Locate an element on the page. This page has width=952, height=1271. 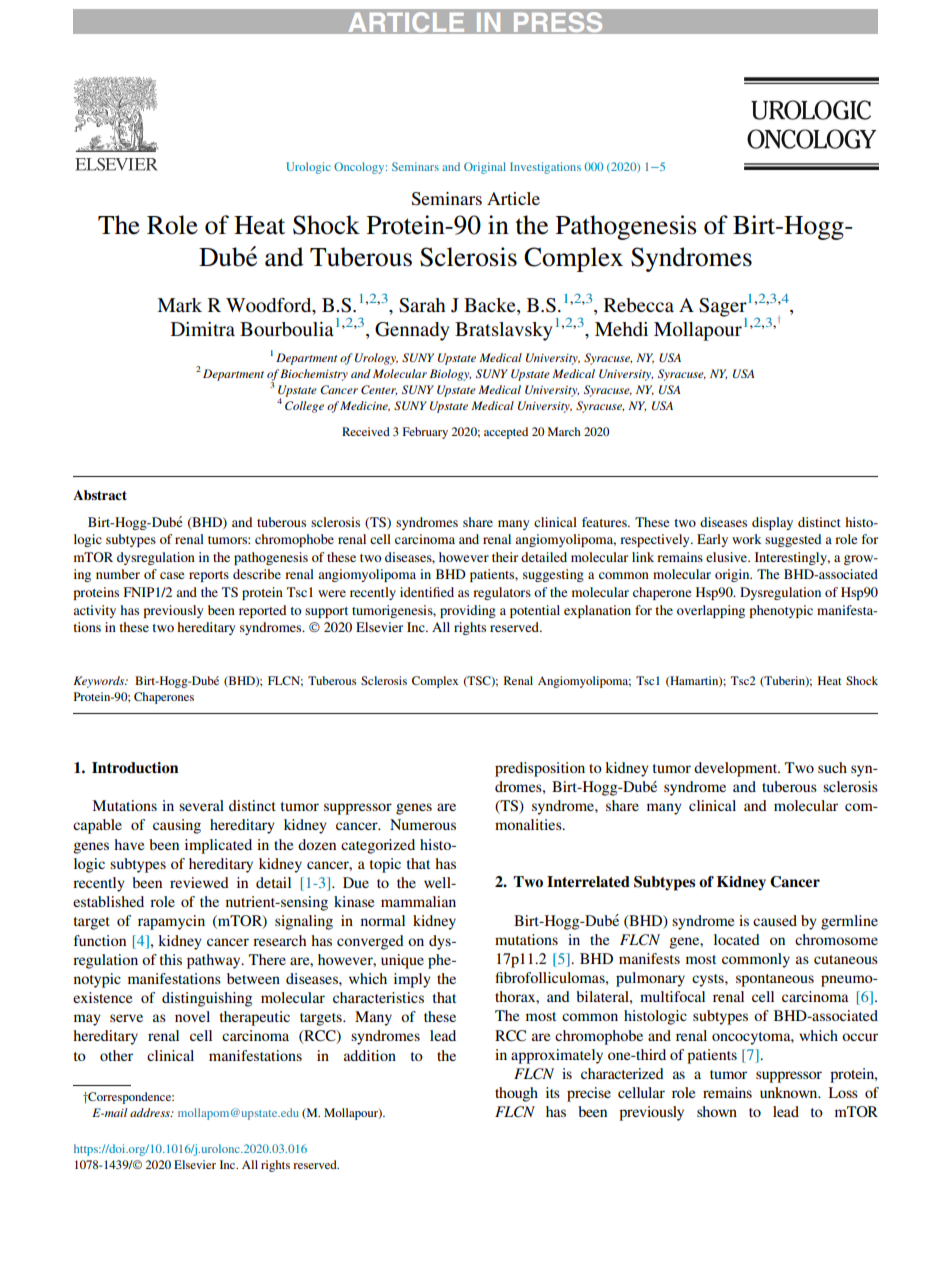
Gennady is located at coordinates (412, 331).
